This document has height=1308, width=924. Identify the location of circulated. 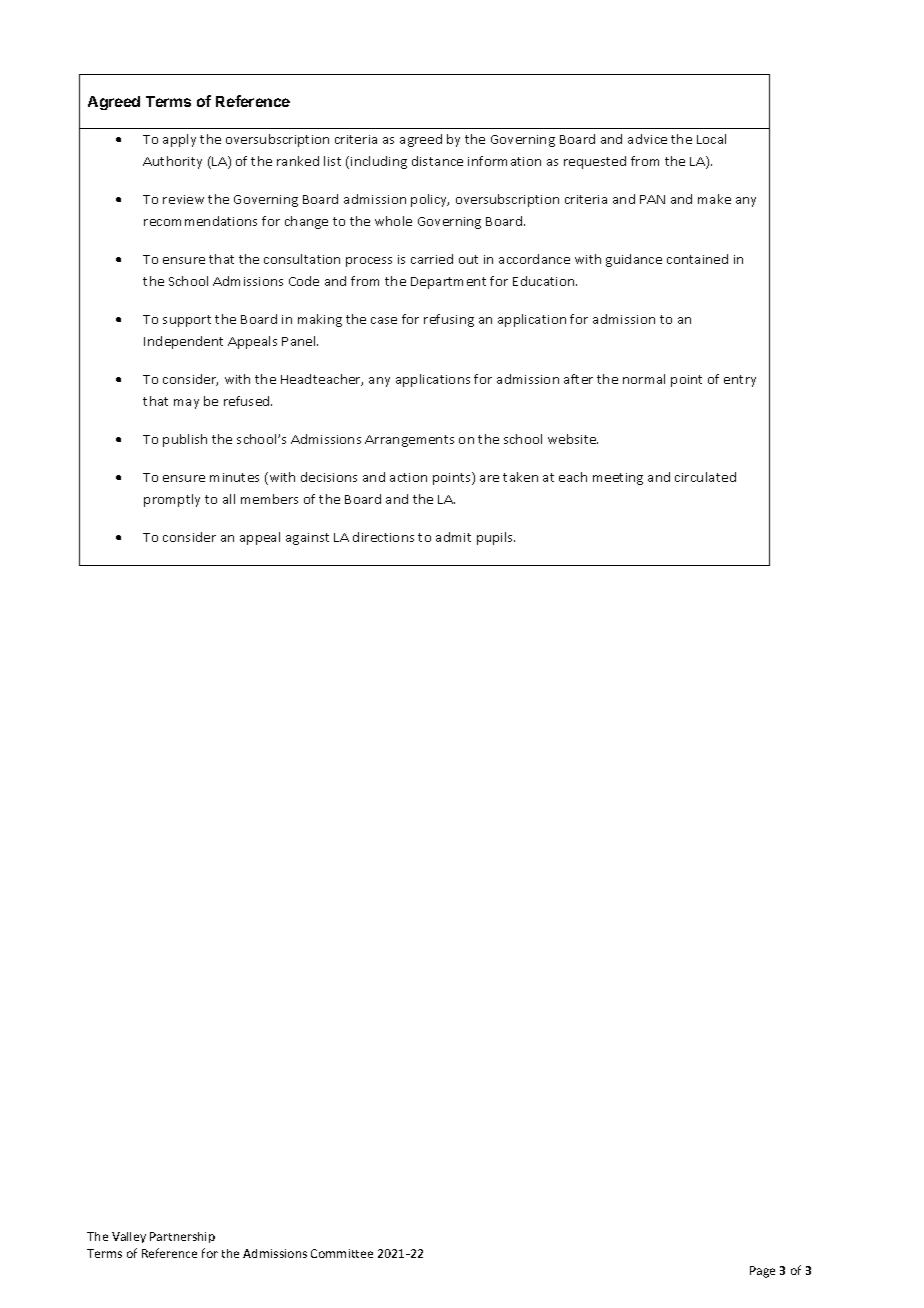
(705, 477).
